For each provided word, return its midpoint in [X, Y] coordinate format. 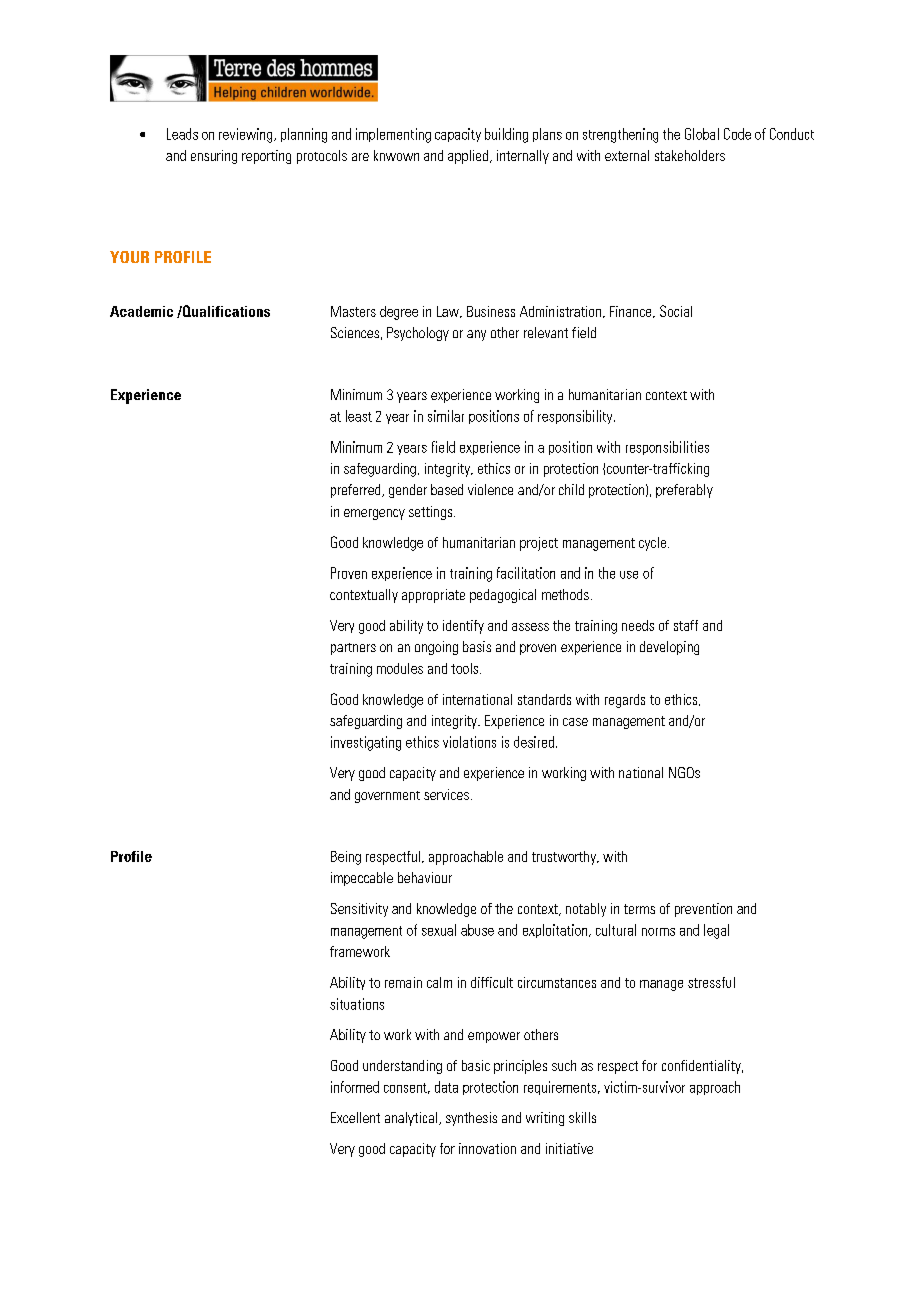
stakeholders [690, 155]
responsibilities [667, 448]
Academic [141, 311]
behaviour [425, 877]
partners [353, 649]
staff [686, 625]
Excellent [355, 1117]
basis [477, 646]
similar [446, 416]
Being [346, 858]
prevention [703, 910]
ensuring [214, 157]
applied [469, 157]
